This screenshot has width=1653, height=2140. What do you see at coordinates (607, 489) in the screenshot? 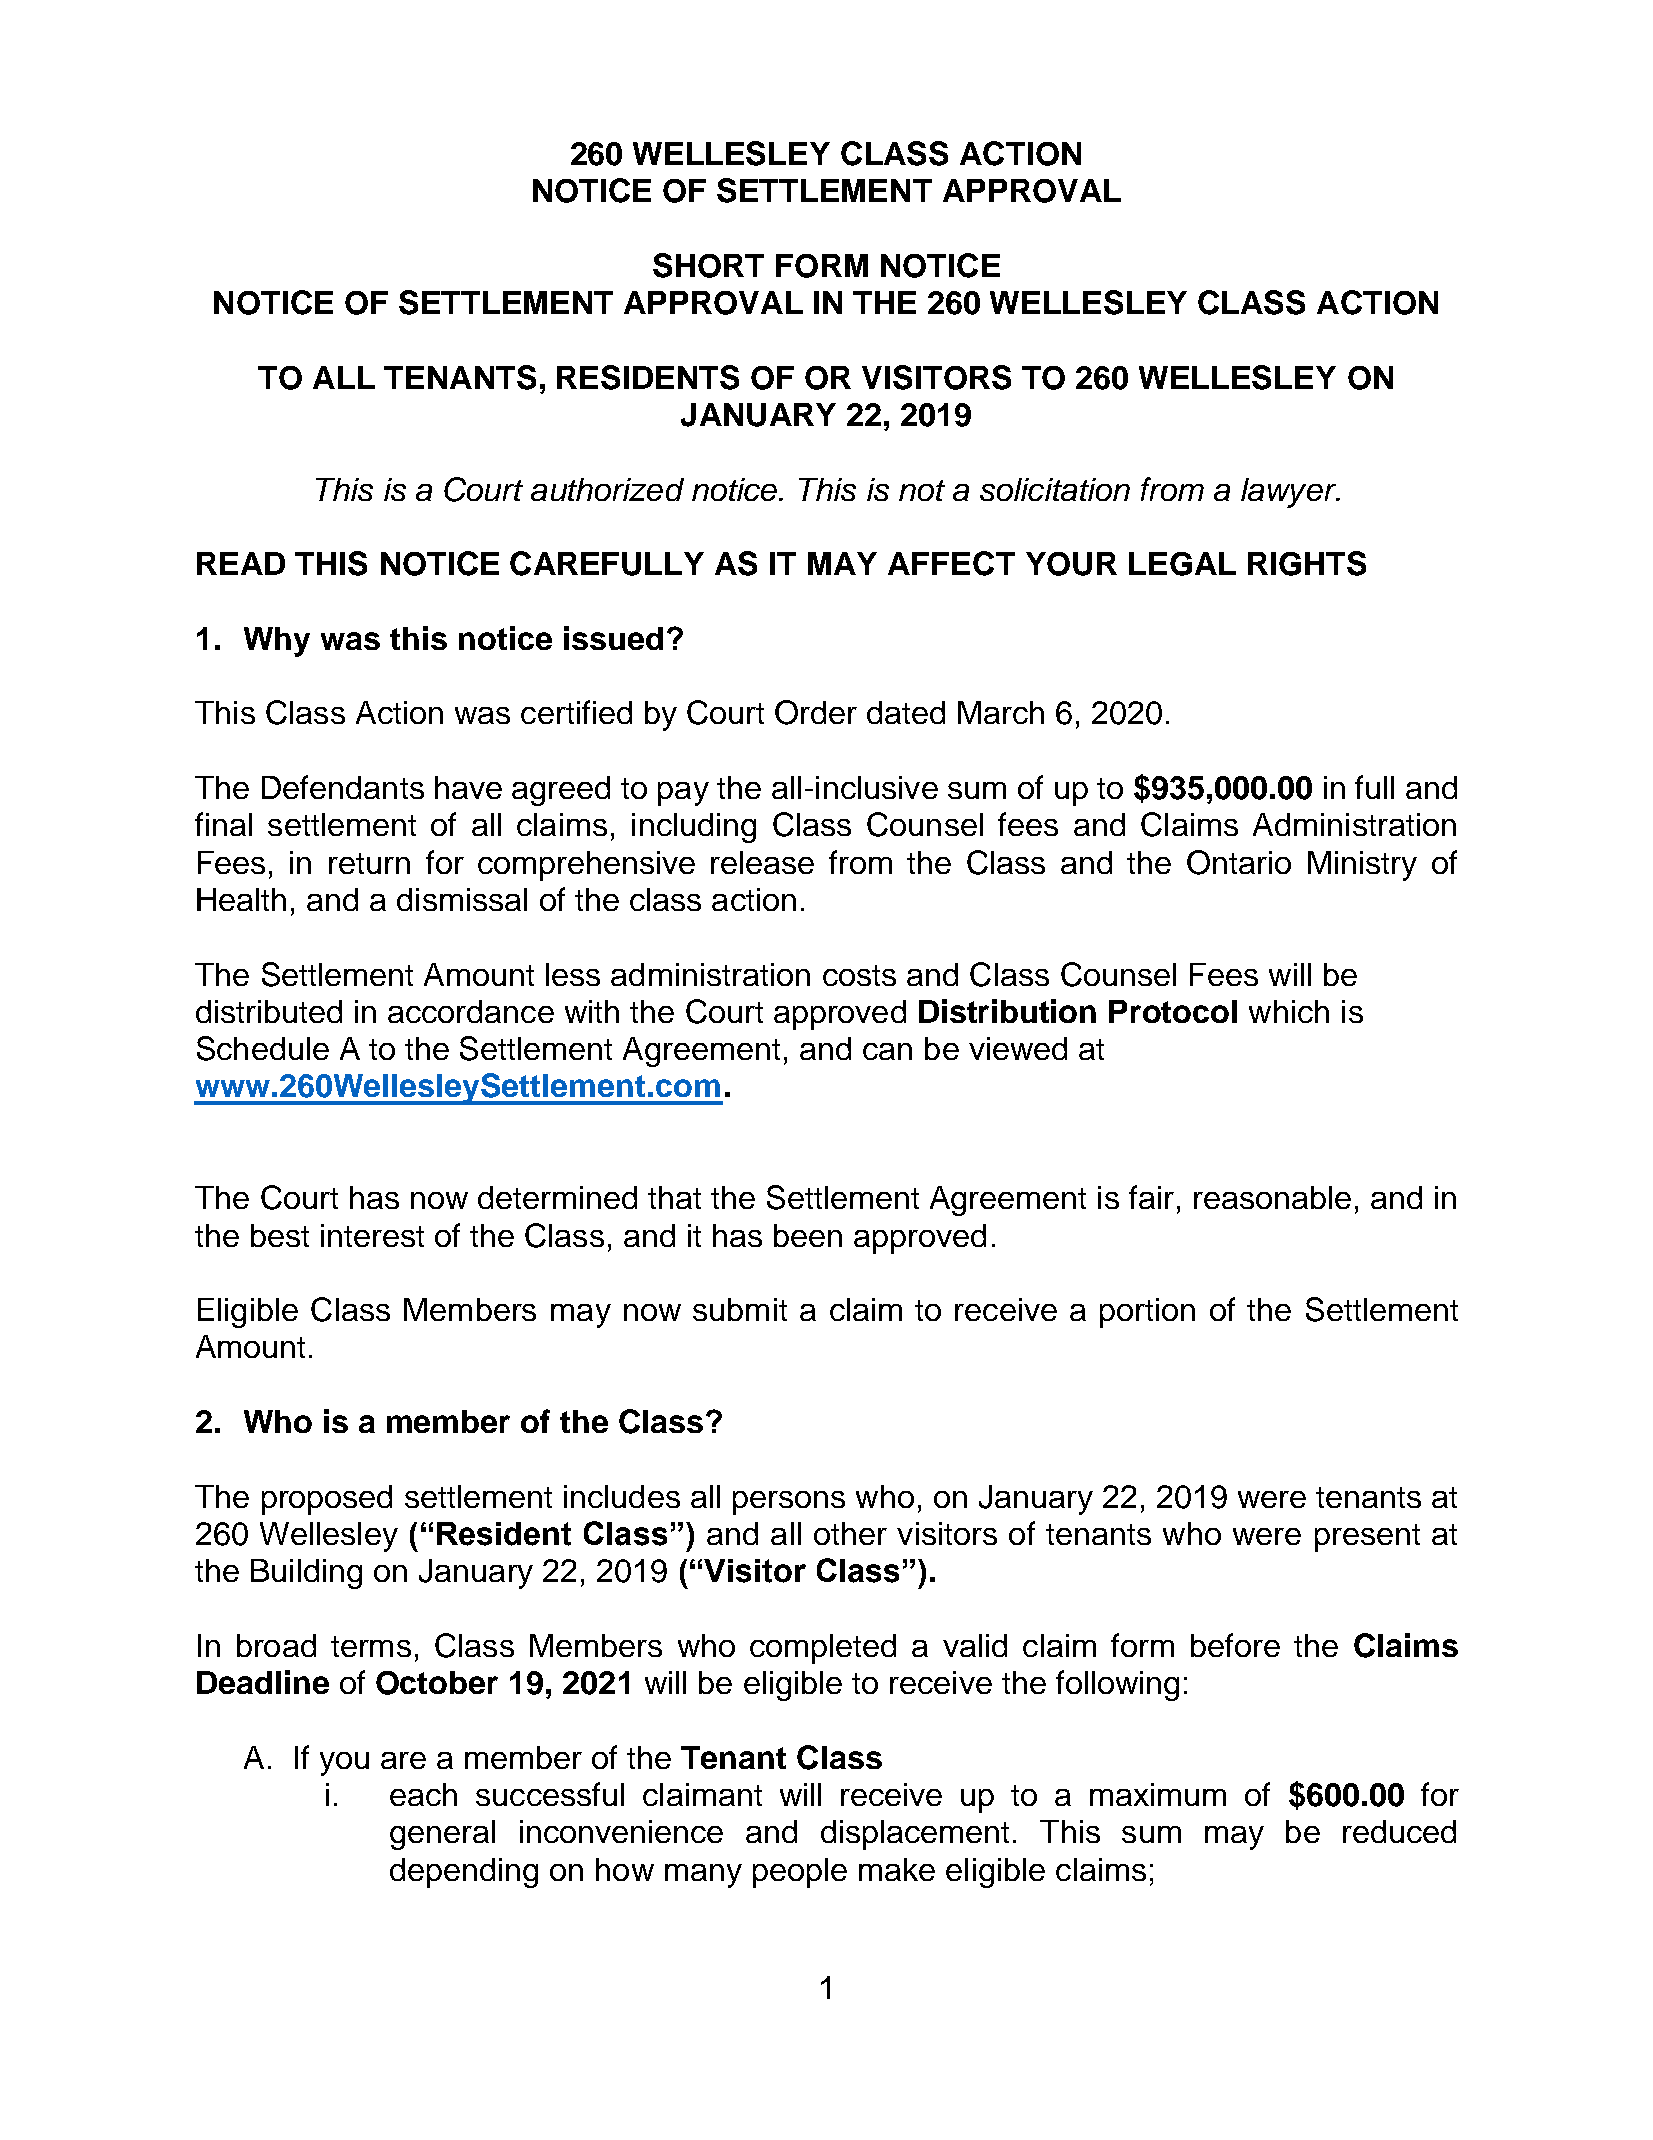
I see `authorized` at bounding box center [607, 489].
